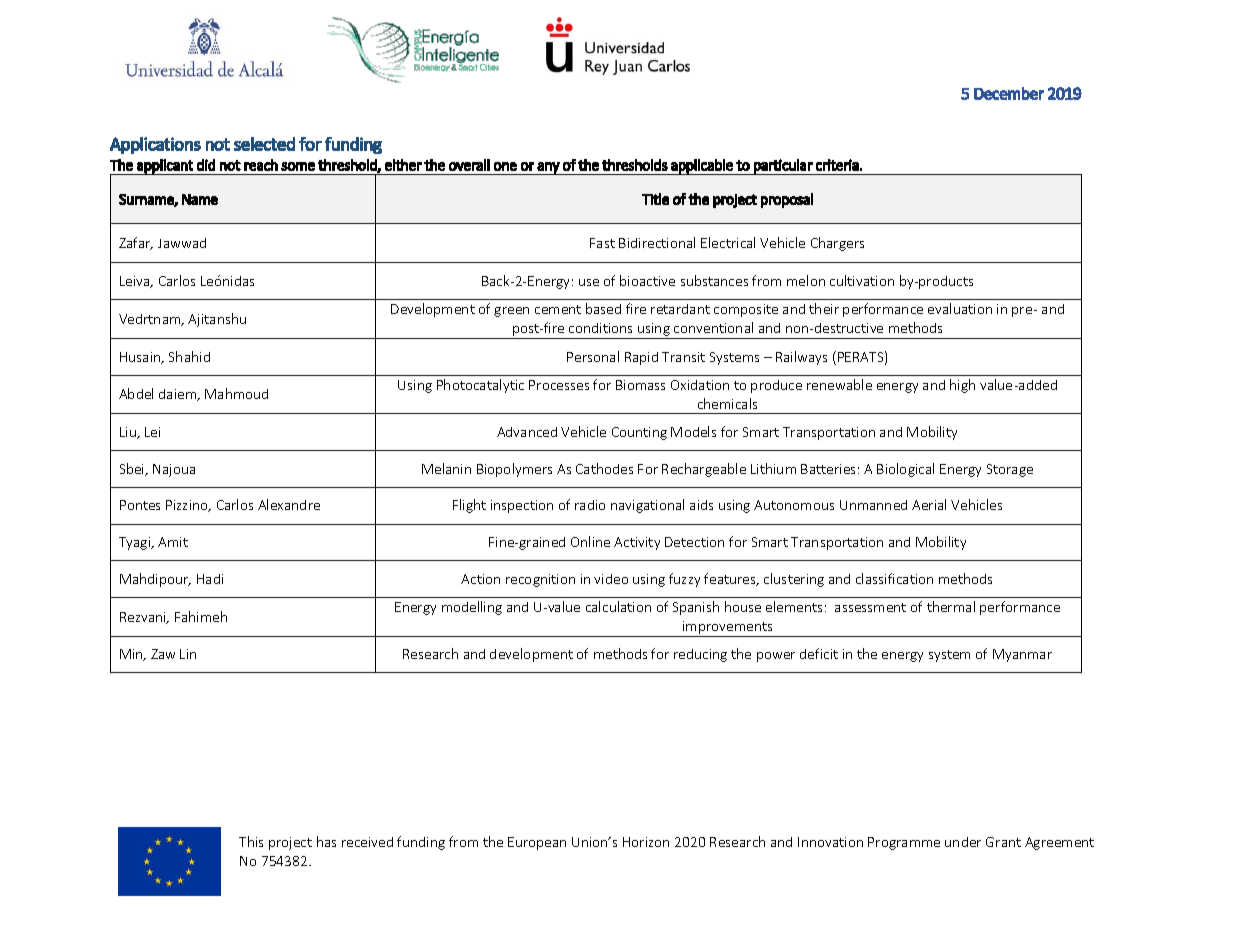  What do you see at coordinates (905, 470) in the document?
I see `Biological` at bounding box center [905, 470].
